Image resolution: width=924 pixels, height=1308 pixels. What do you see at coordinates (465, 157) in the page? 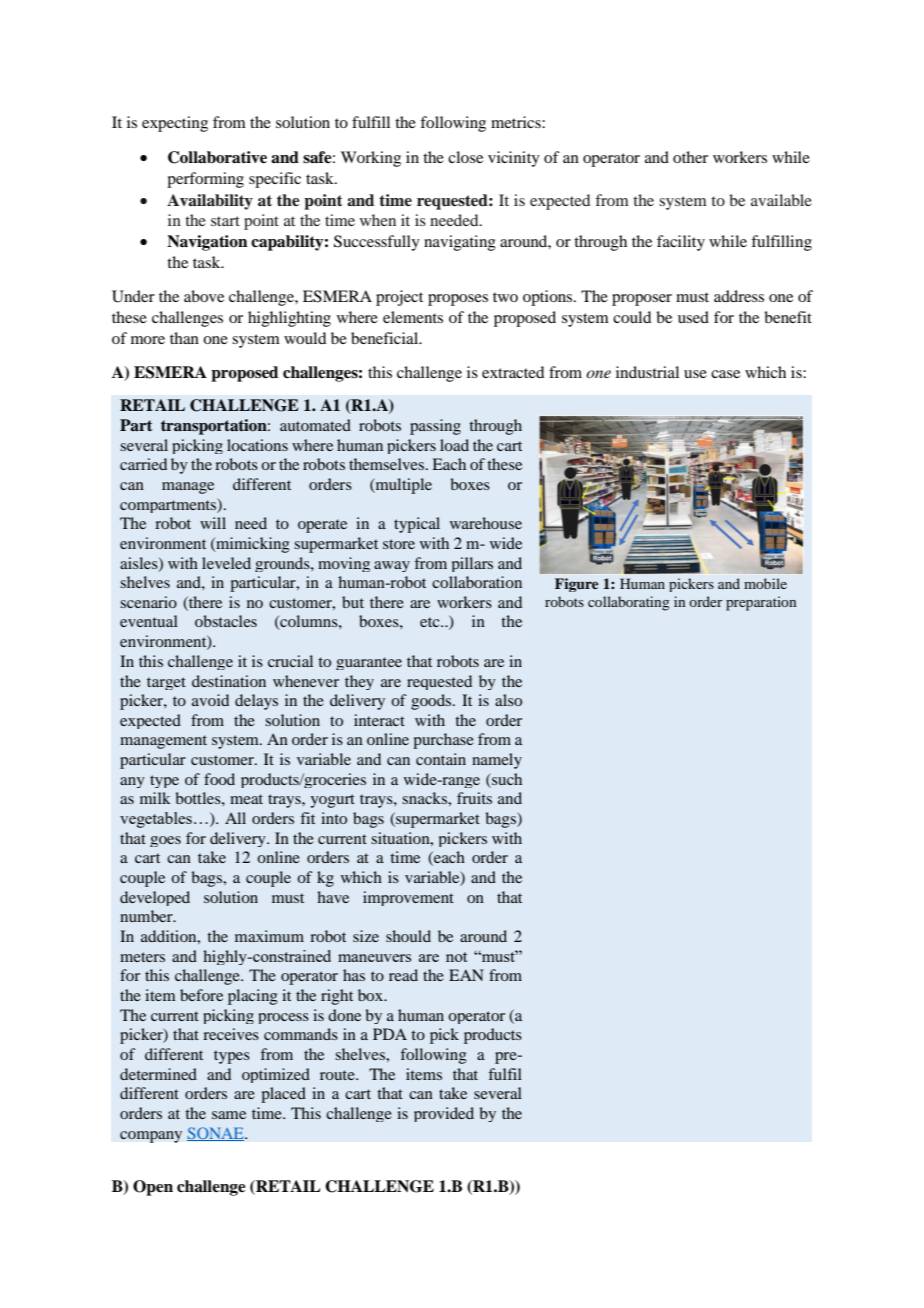
I see `close` at bounding box center [465, 157].
